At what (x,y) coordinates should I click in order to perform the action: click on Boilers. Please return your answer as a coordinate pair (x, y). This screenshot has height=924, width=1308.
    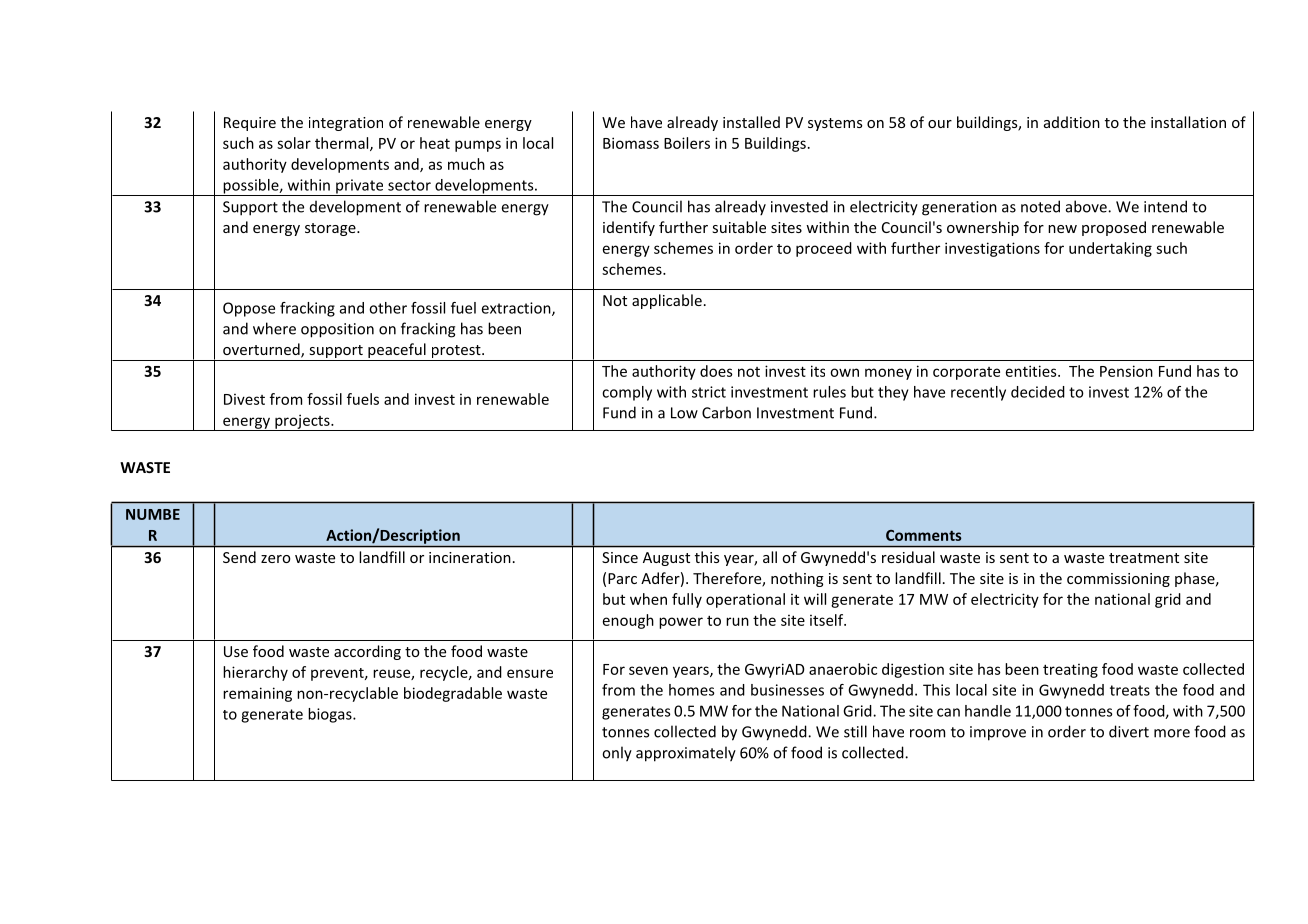
    Looking at the image, I should click on (687, 143).
